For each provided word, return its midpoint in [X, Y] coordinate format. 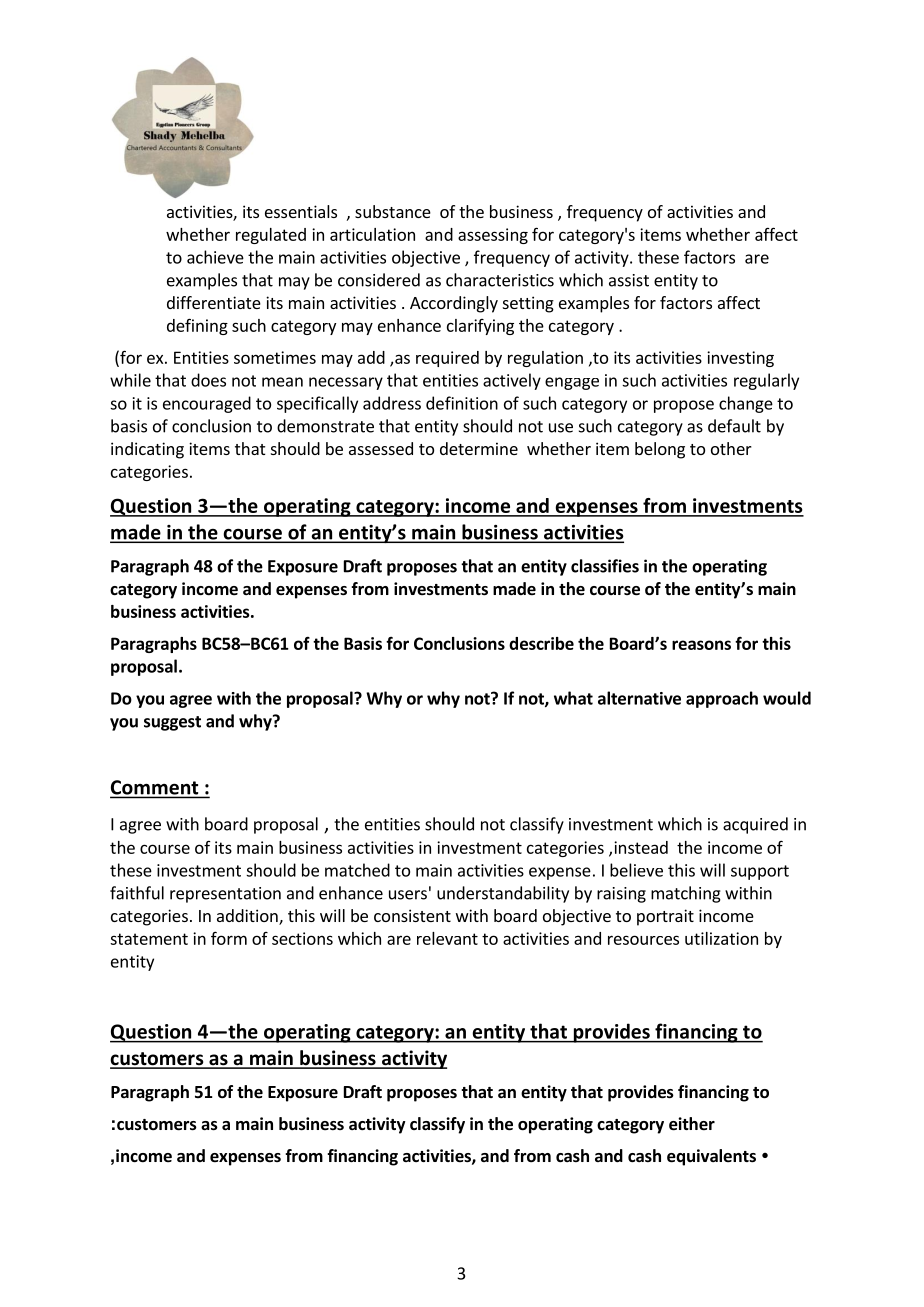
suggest [172, 723]
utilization [721, 938]
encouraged [207, 404]
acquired [755, 825]
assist [629, 280]
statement [149, 939]
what [573, 698]
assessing [493, 236]
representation [225, 895]
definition [462, 403]
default [734, 426]
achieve [215, 257]
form [229, 938]
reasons [701, 645]
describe [541, 643]
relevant [447, 938]
